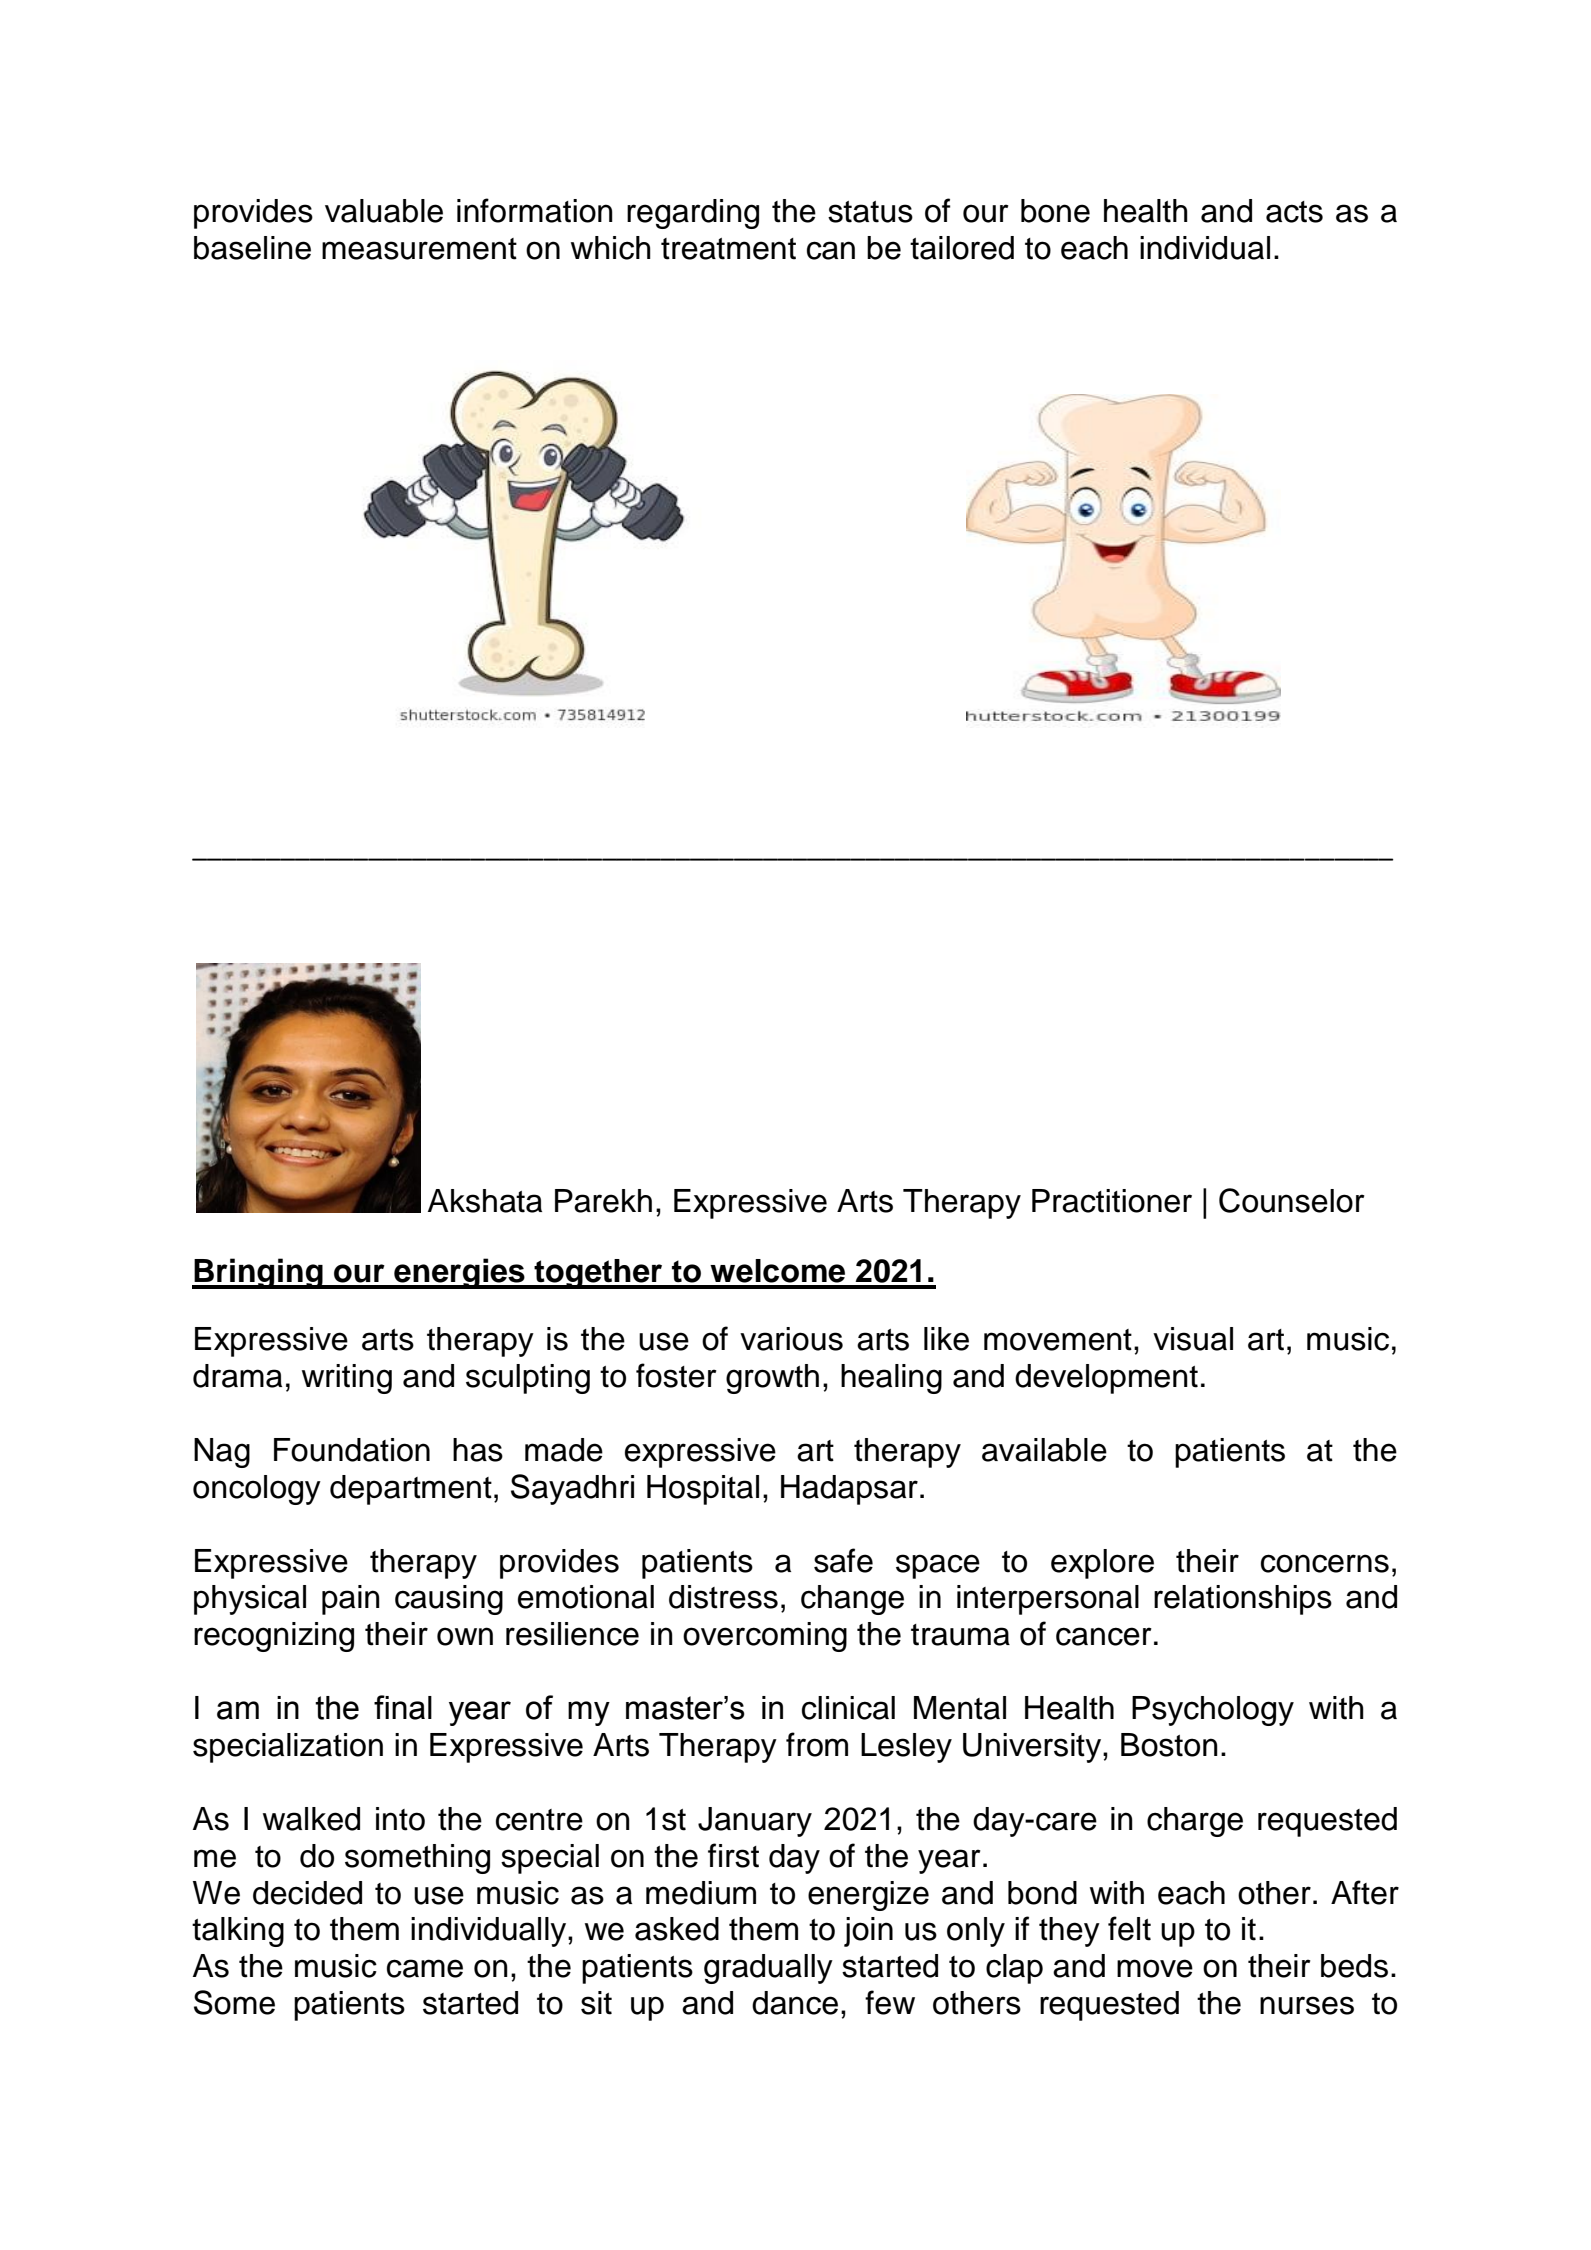  I want to click on measurement, so click(419, 249).
